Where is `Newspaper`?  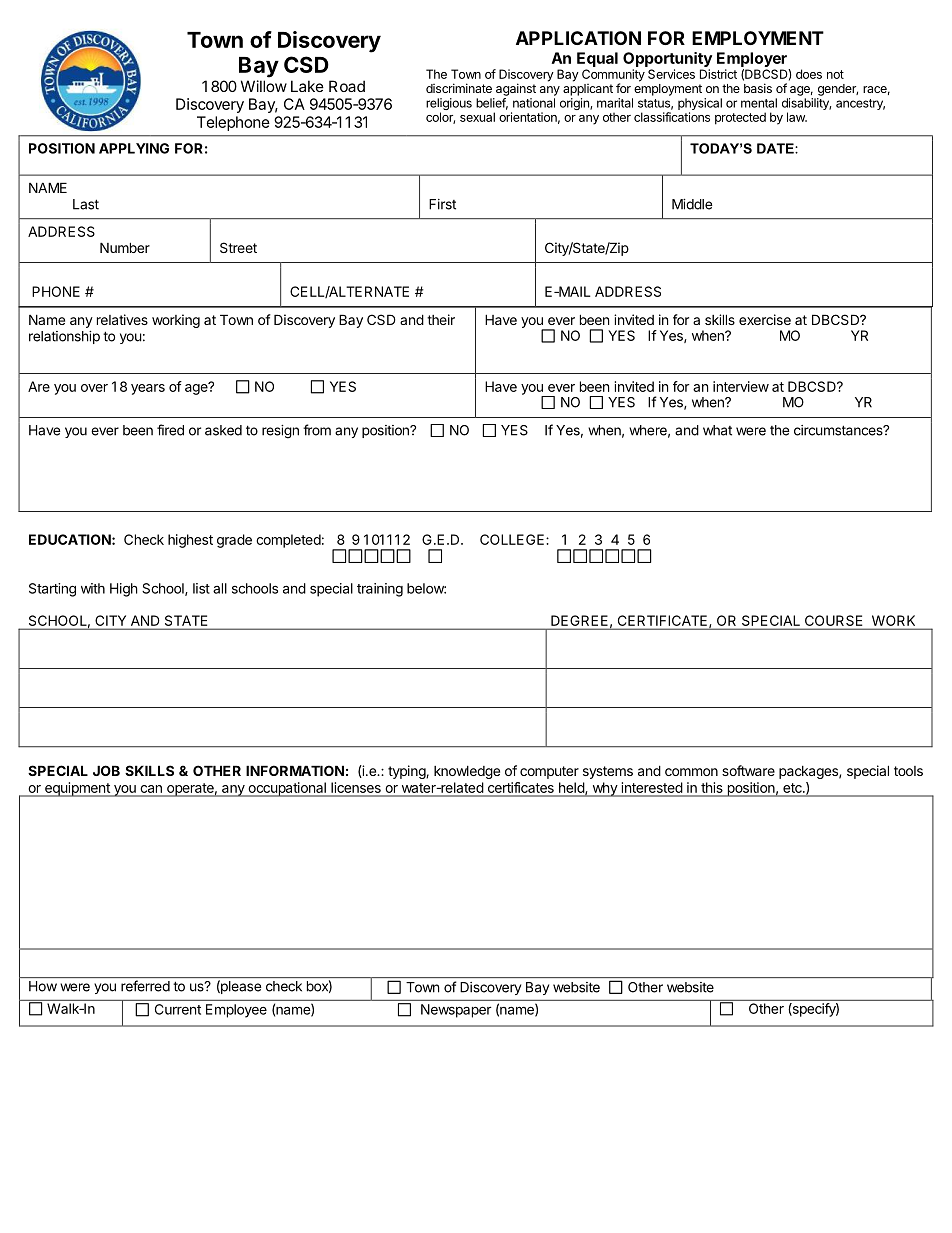
Newspaper is located at coordinates (456, 1011).
